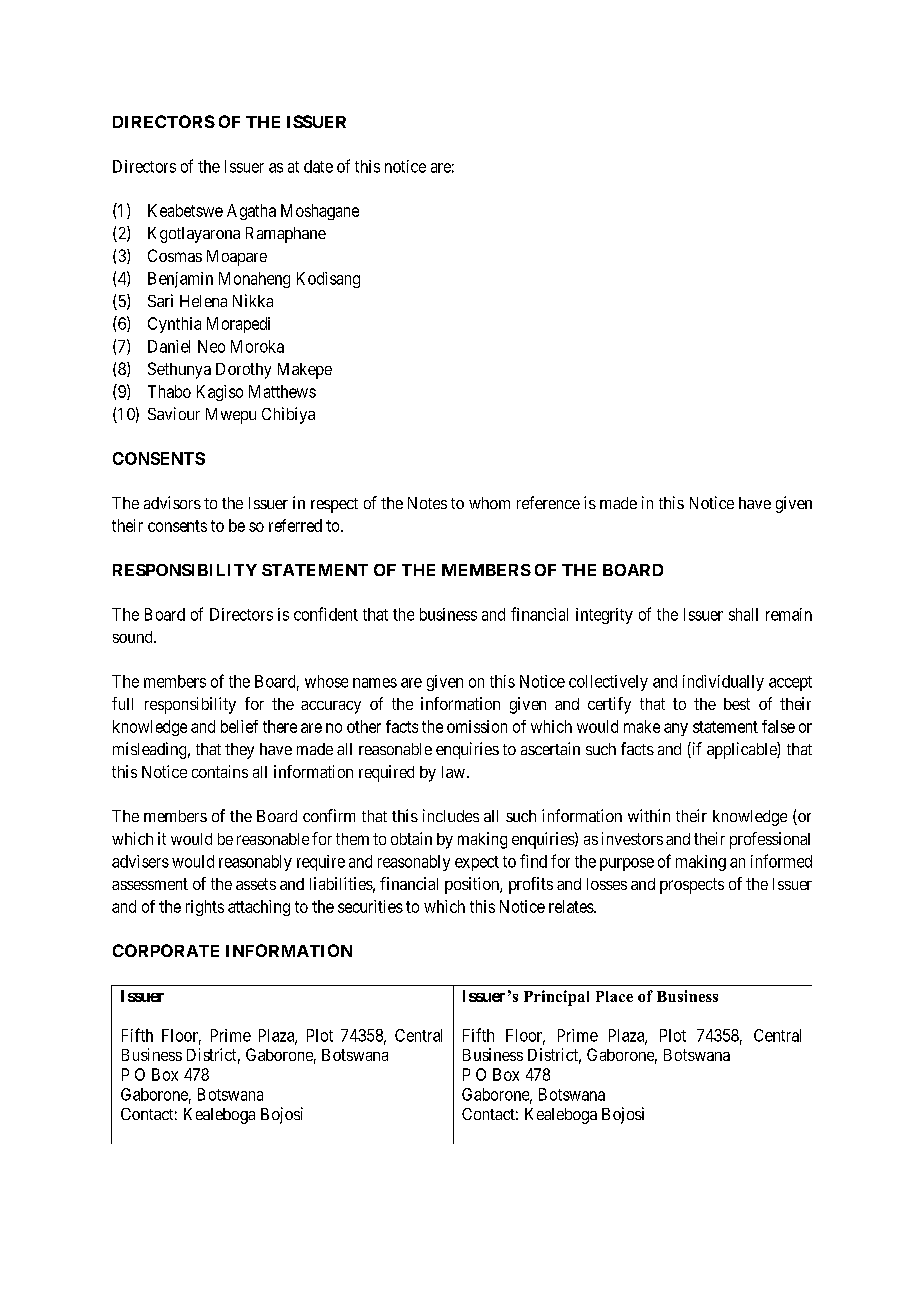 The width and height of the page is (924, 1309). I want to click on CORPORATE, so click(166, 950).
